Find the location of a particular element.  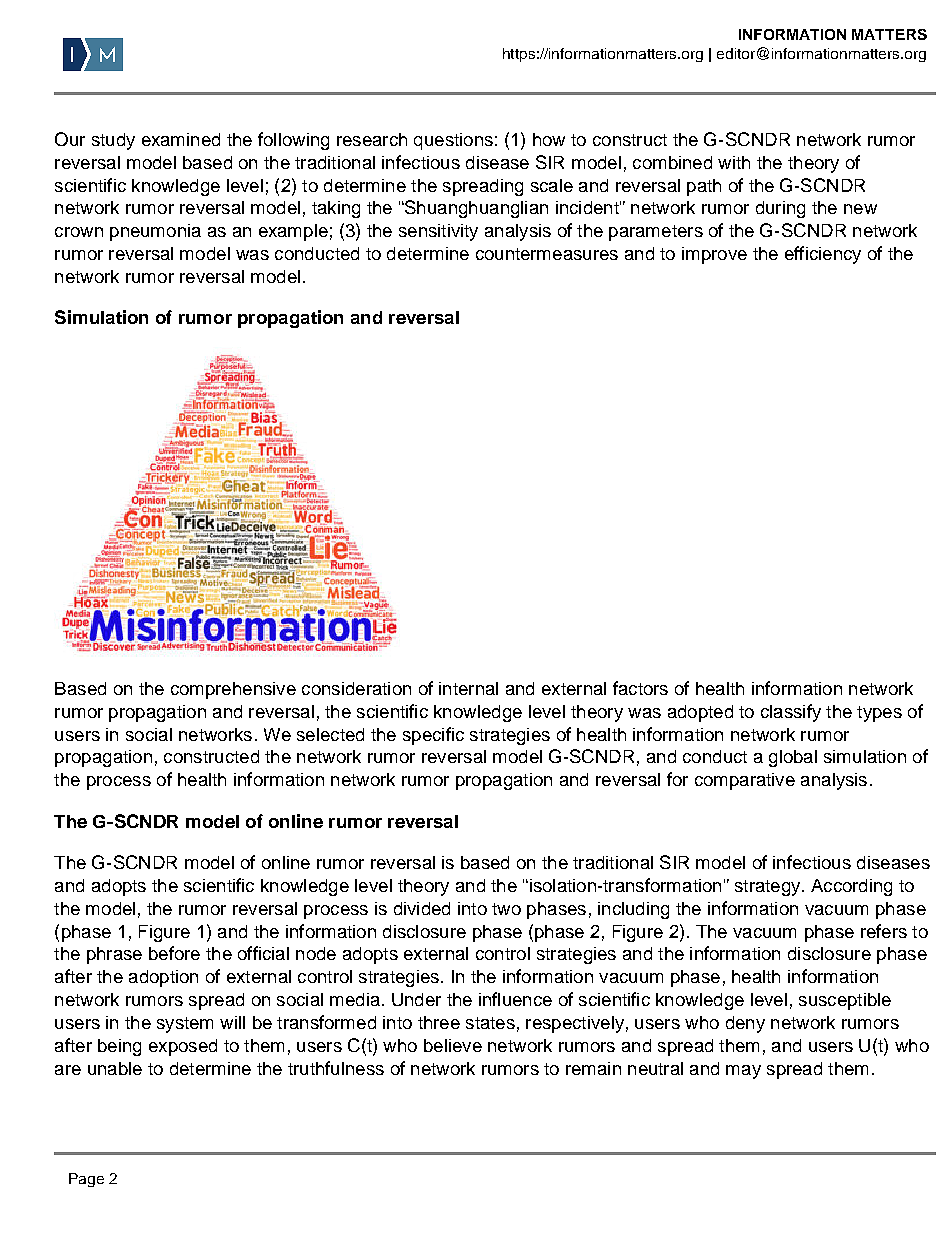

selected is located at coordinates (330, 734).
